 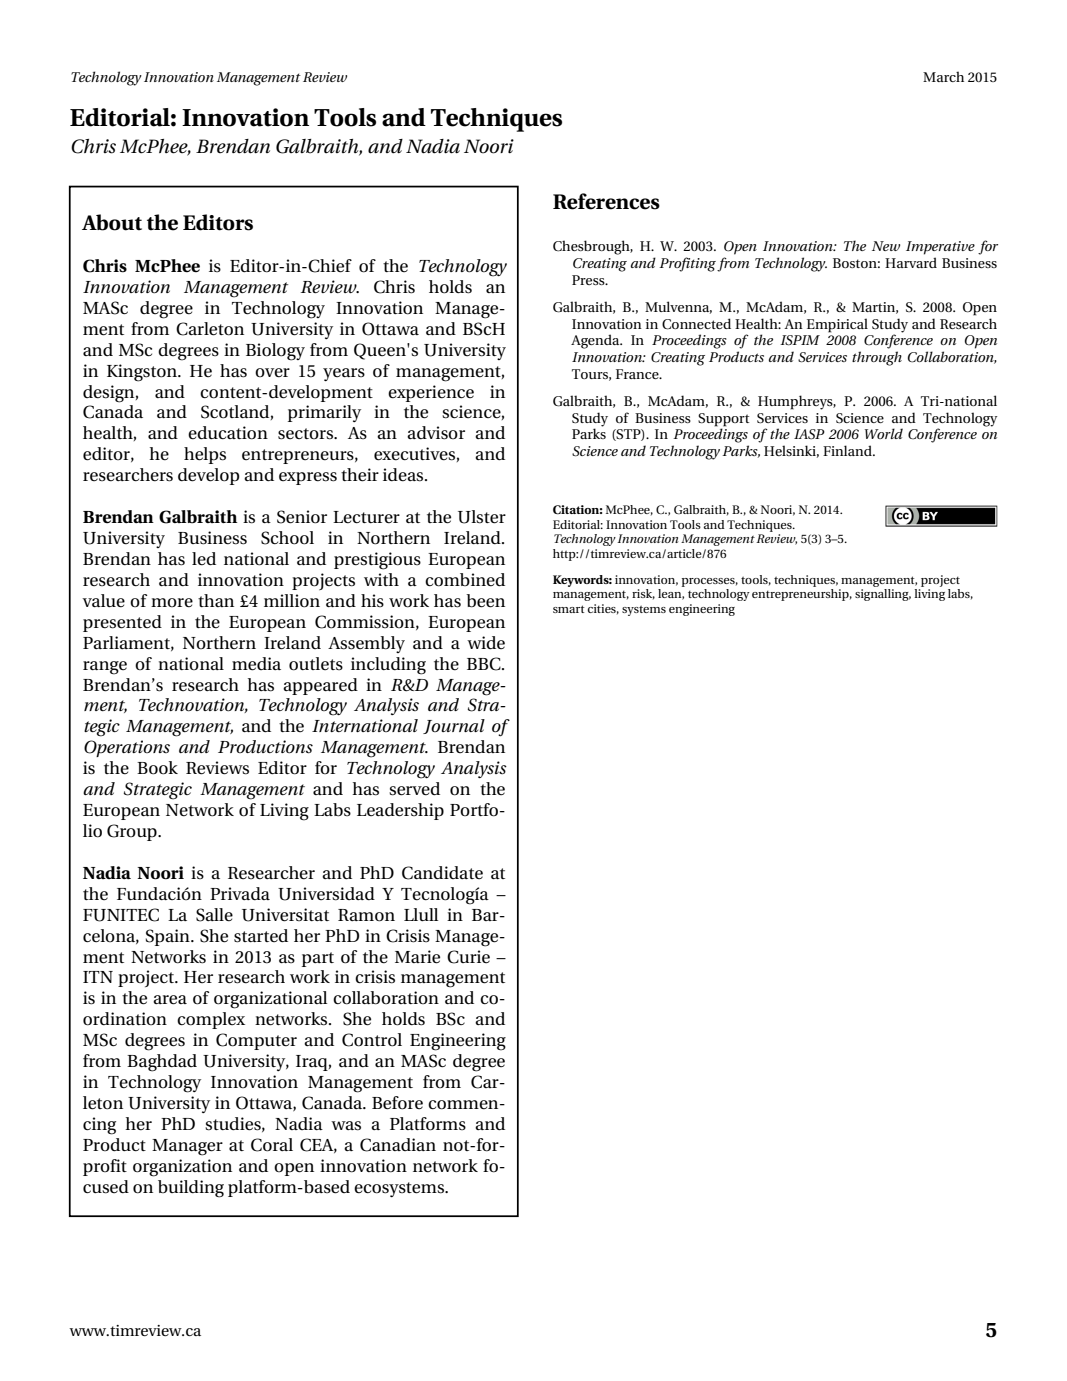 I want to click on building, so click(x=191, y=1189).
